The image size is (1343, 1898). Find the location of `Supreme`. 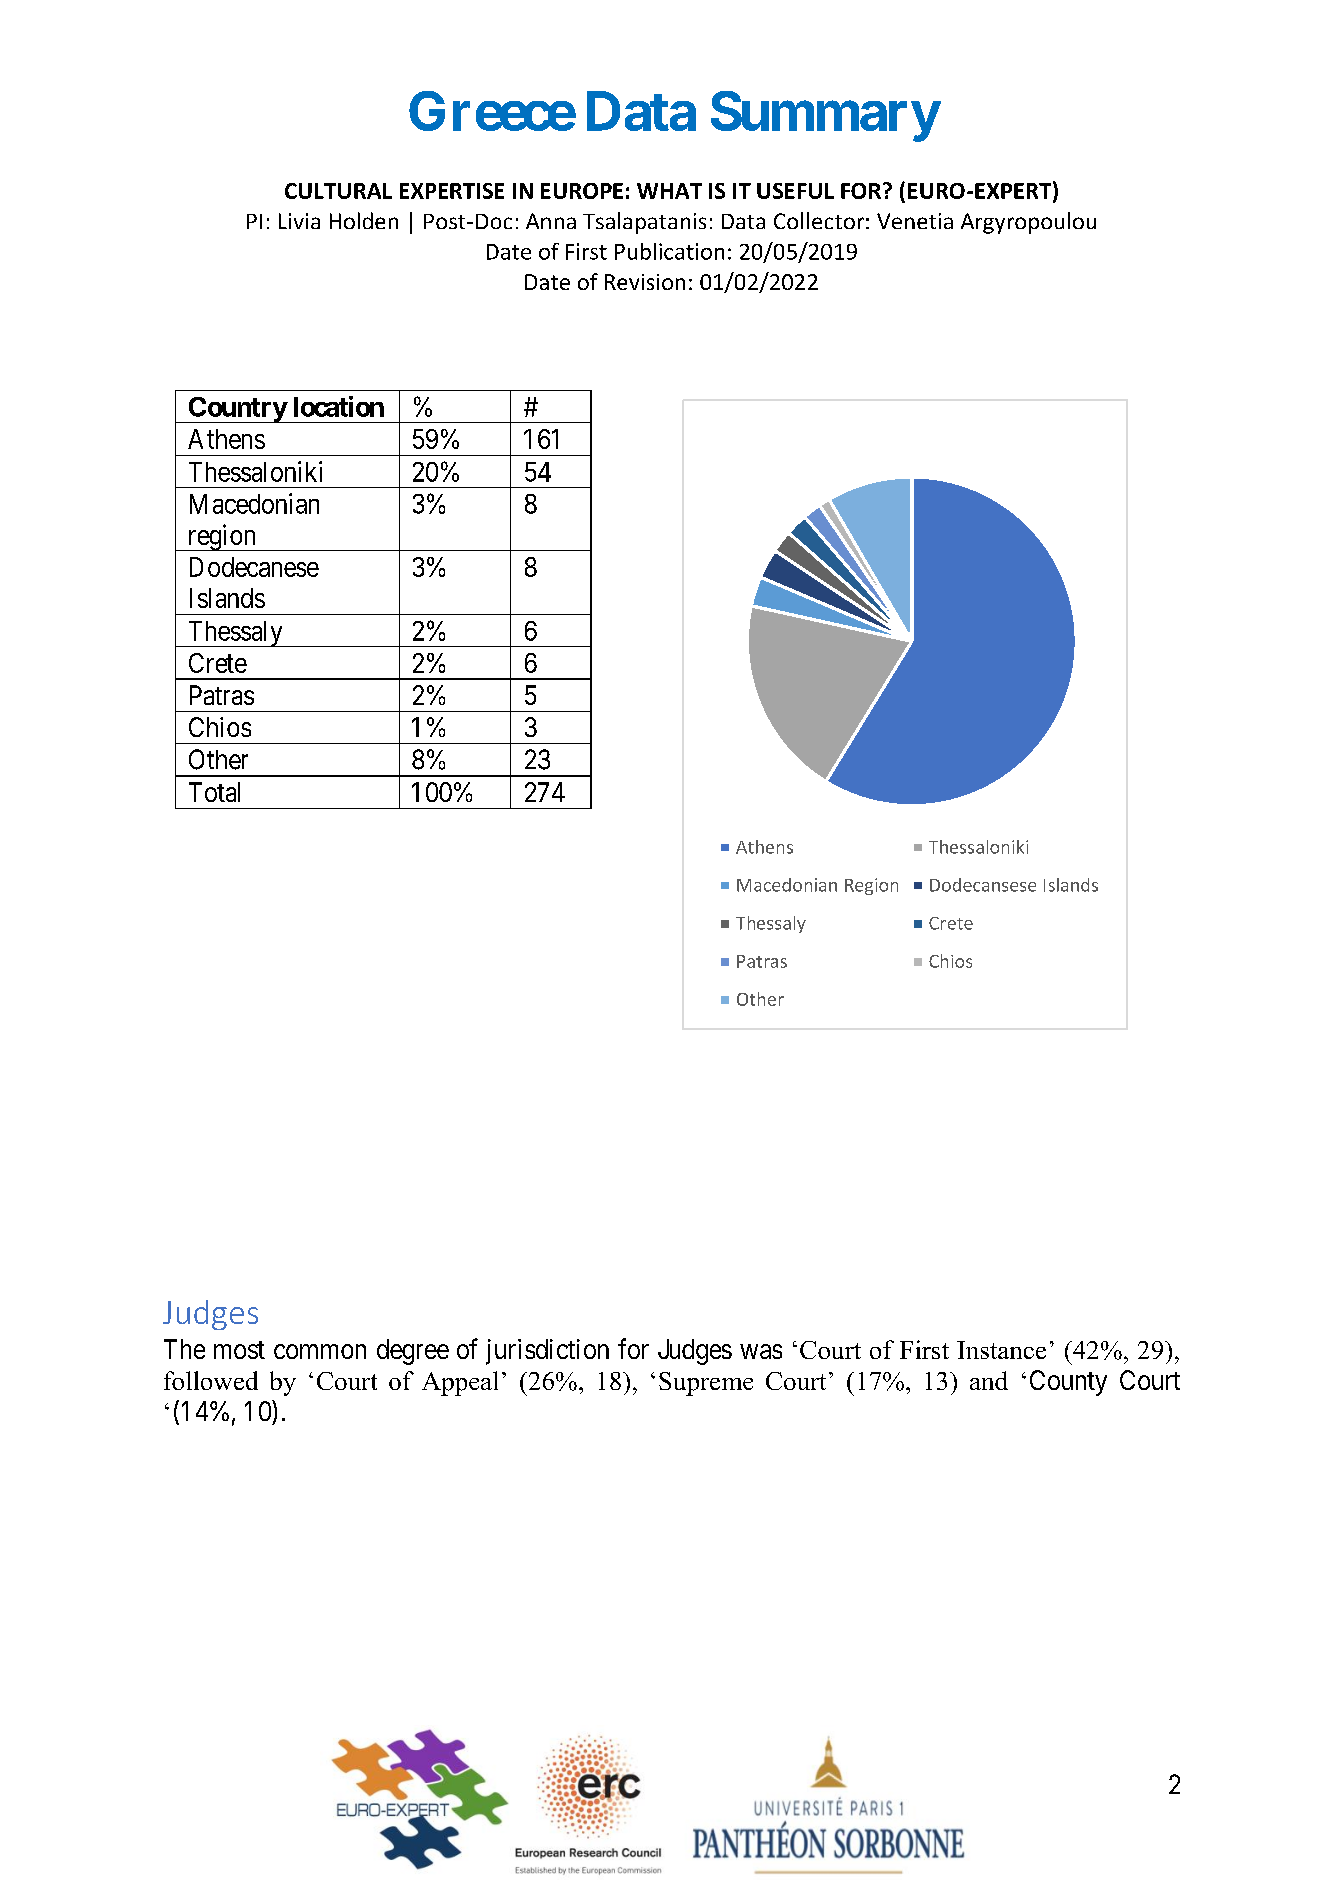

Supreme is located at coordinates (706, 1384).
